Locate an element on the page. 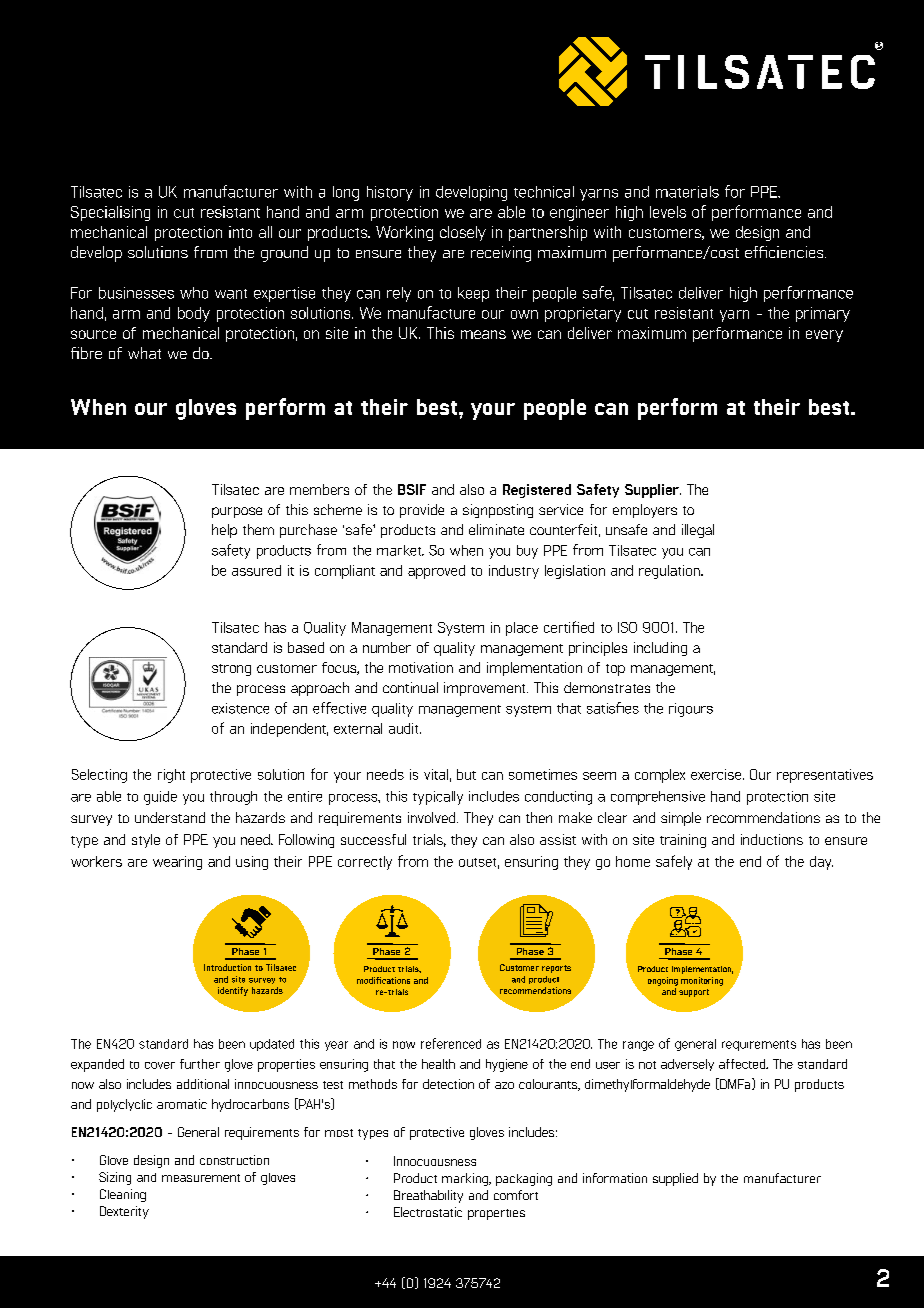 This document has height=1308, width=924. training is located at coordinates (683, 841).
